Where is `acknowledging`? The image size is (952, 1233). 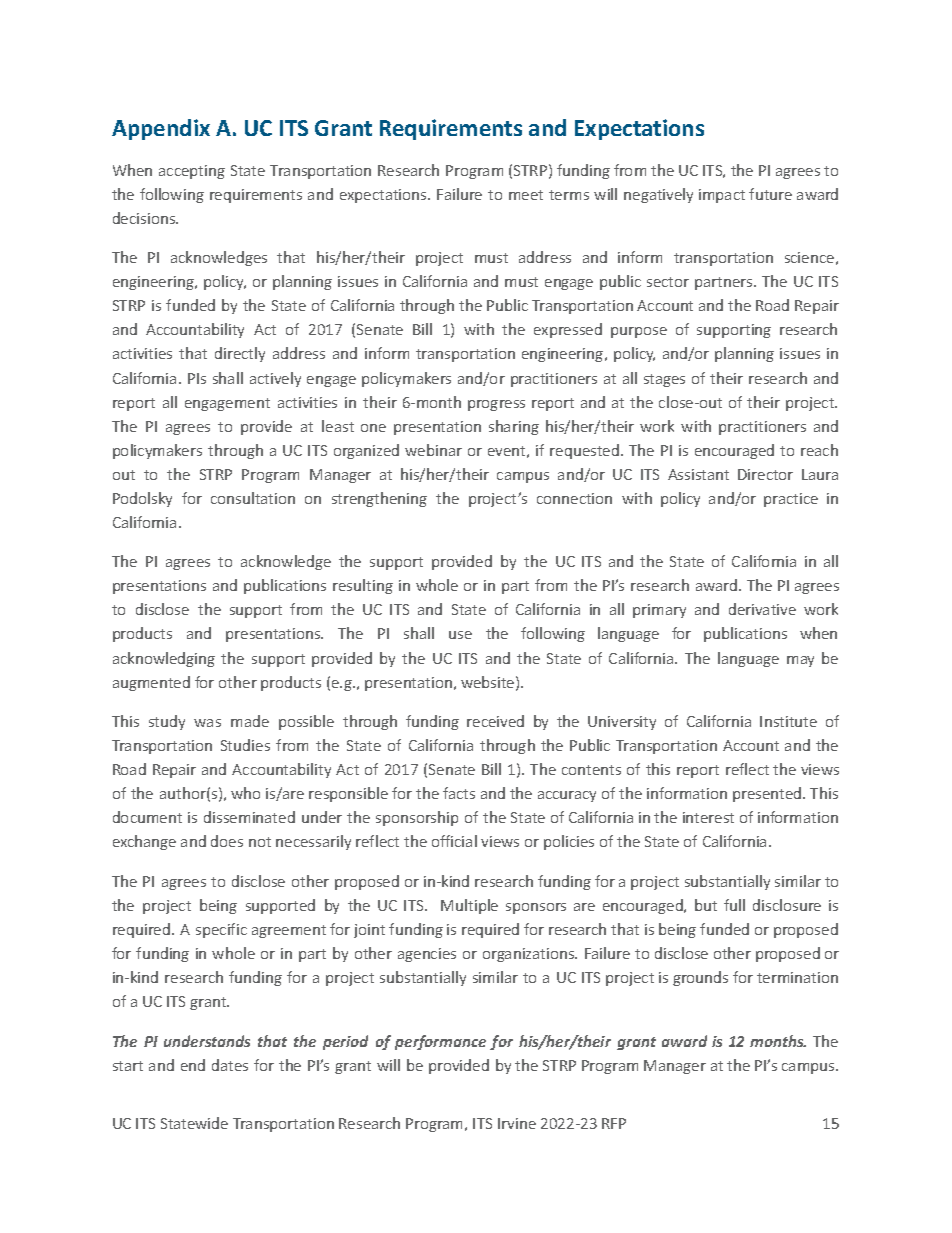 acknowledging is located at coordinates (164, 659).
